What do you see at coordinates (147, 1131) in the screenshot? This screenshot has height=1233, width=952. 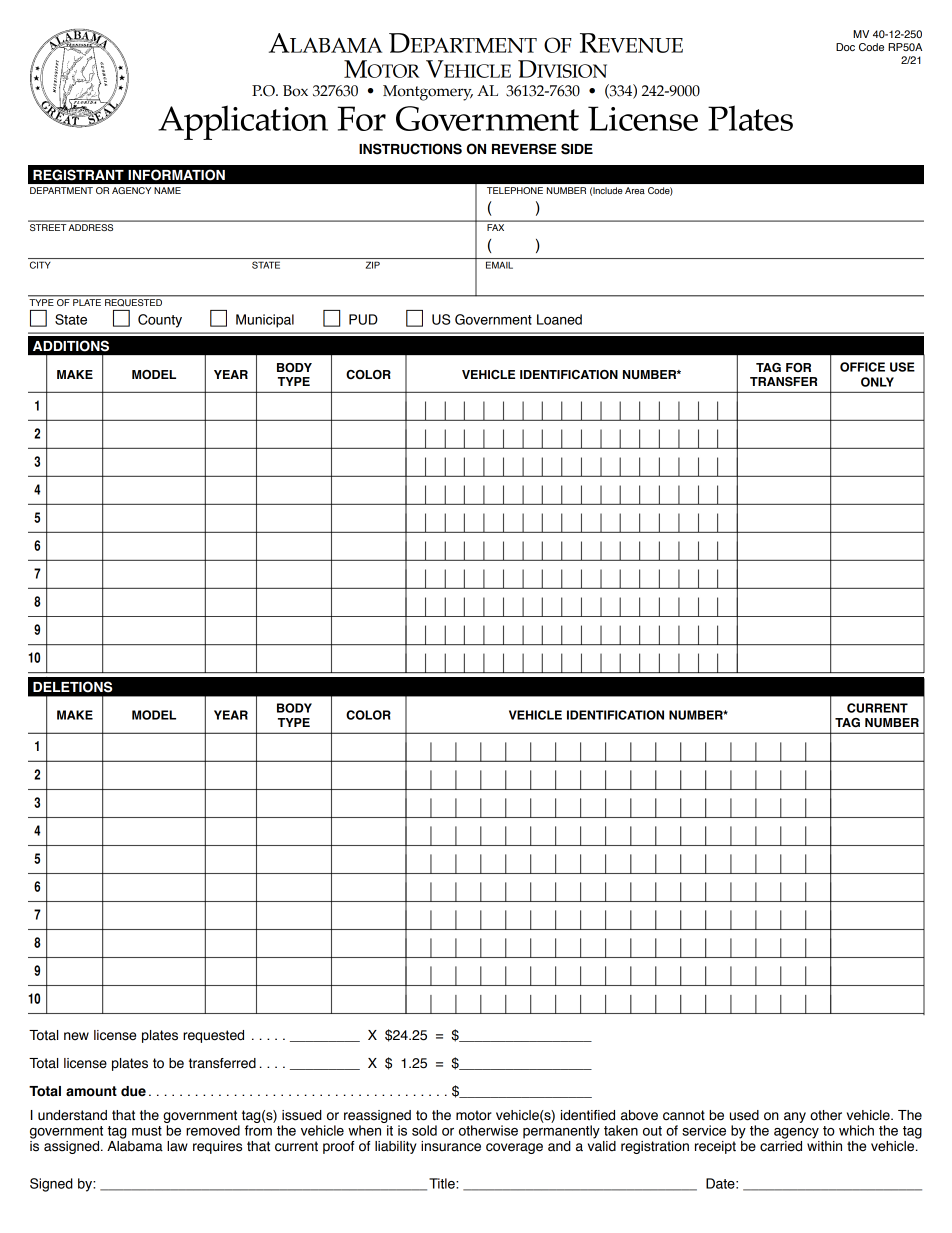 I see `must` at bounding box center [147, 1131].
